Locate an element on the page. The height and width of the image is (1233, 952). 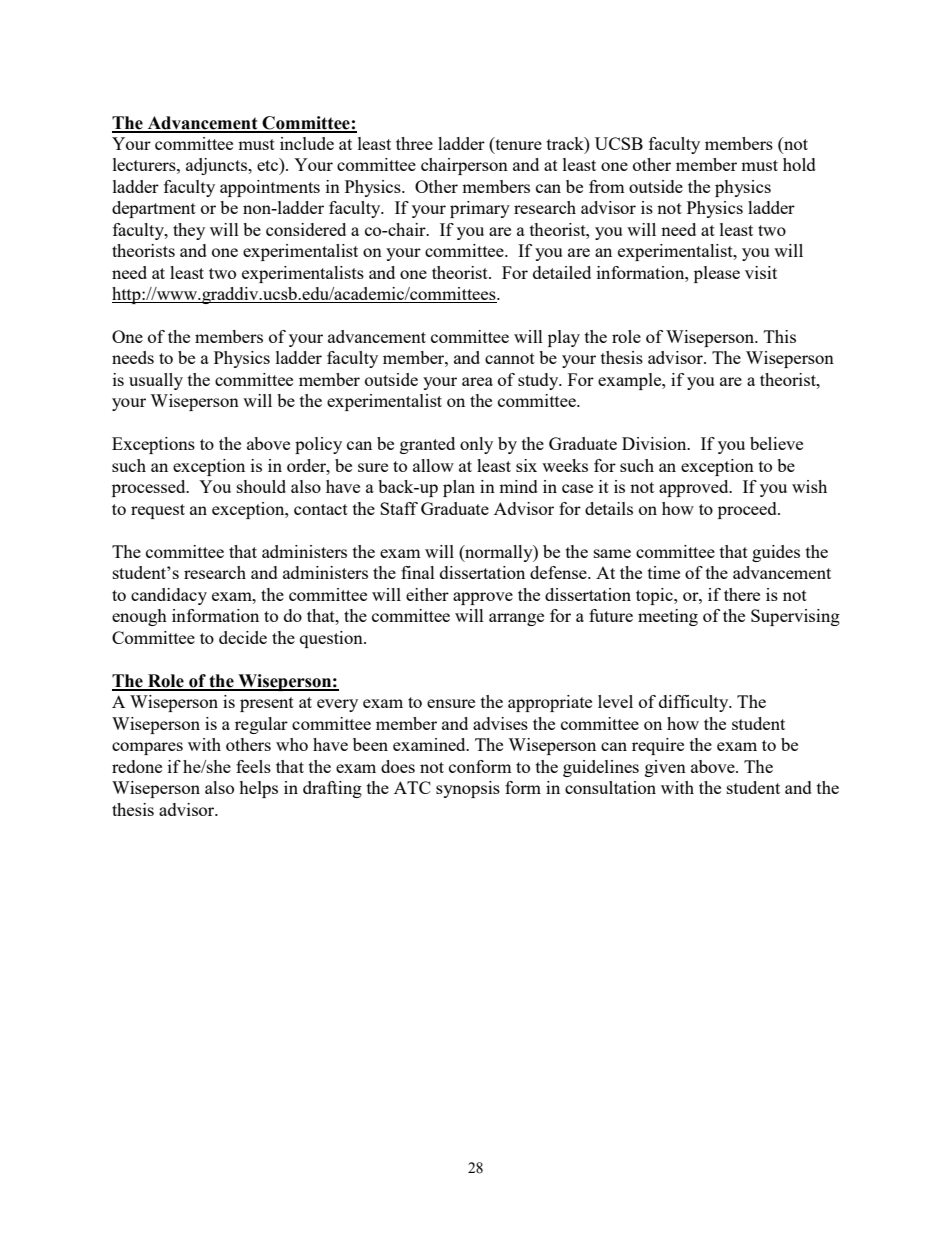
usually is located at coordinates (156, 381).
